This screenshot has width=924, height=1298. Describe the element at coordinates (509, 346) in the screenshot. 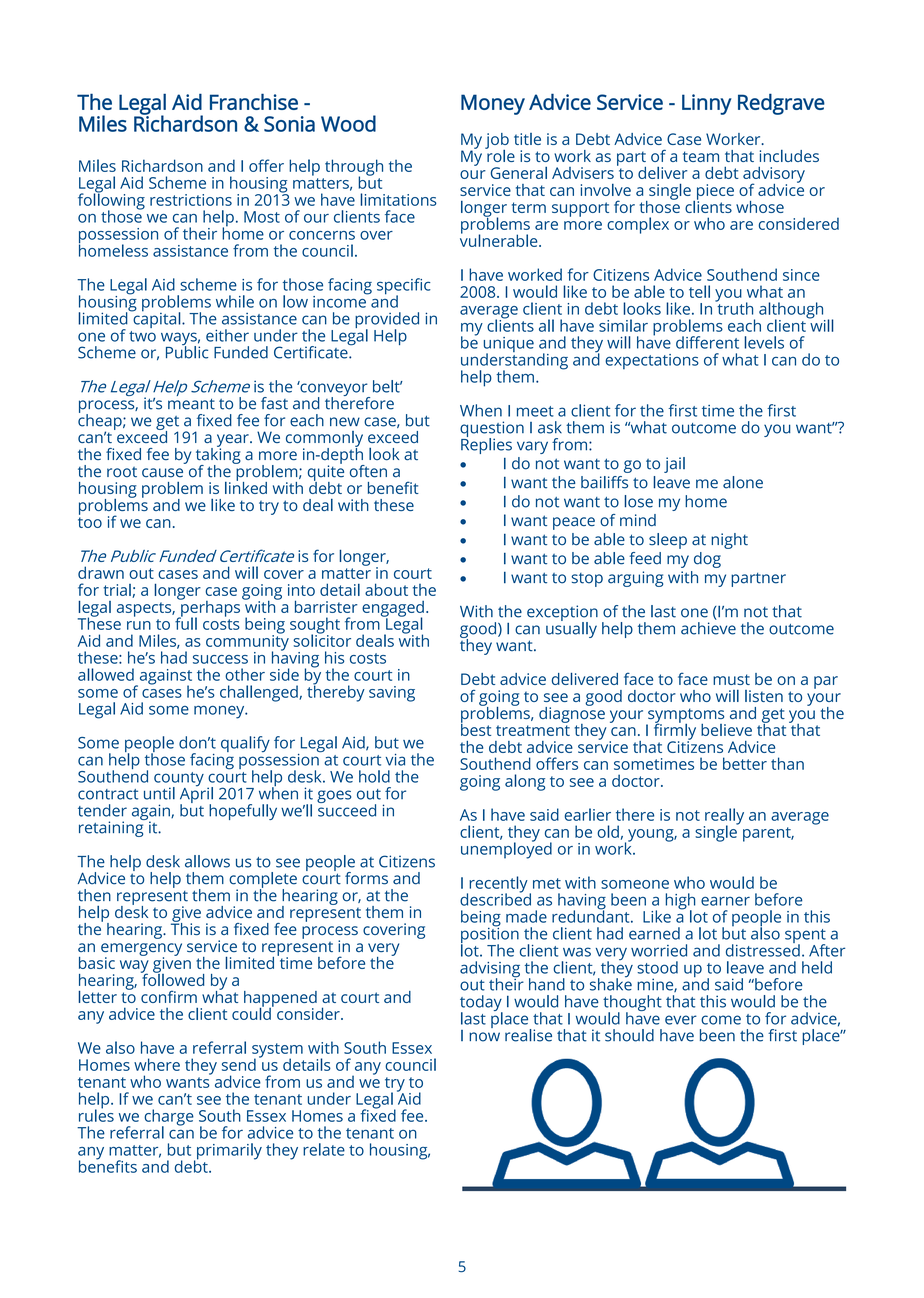

I see `unique` at that location.
